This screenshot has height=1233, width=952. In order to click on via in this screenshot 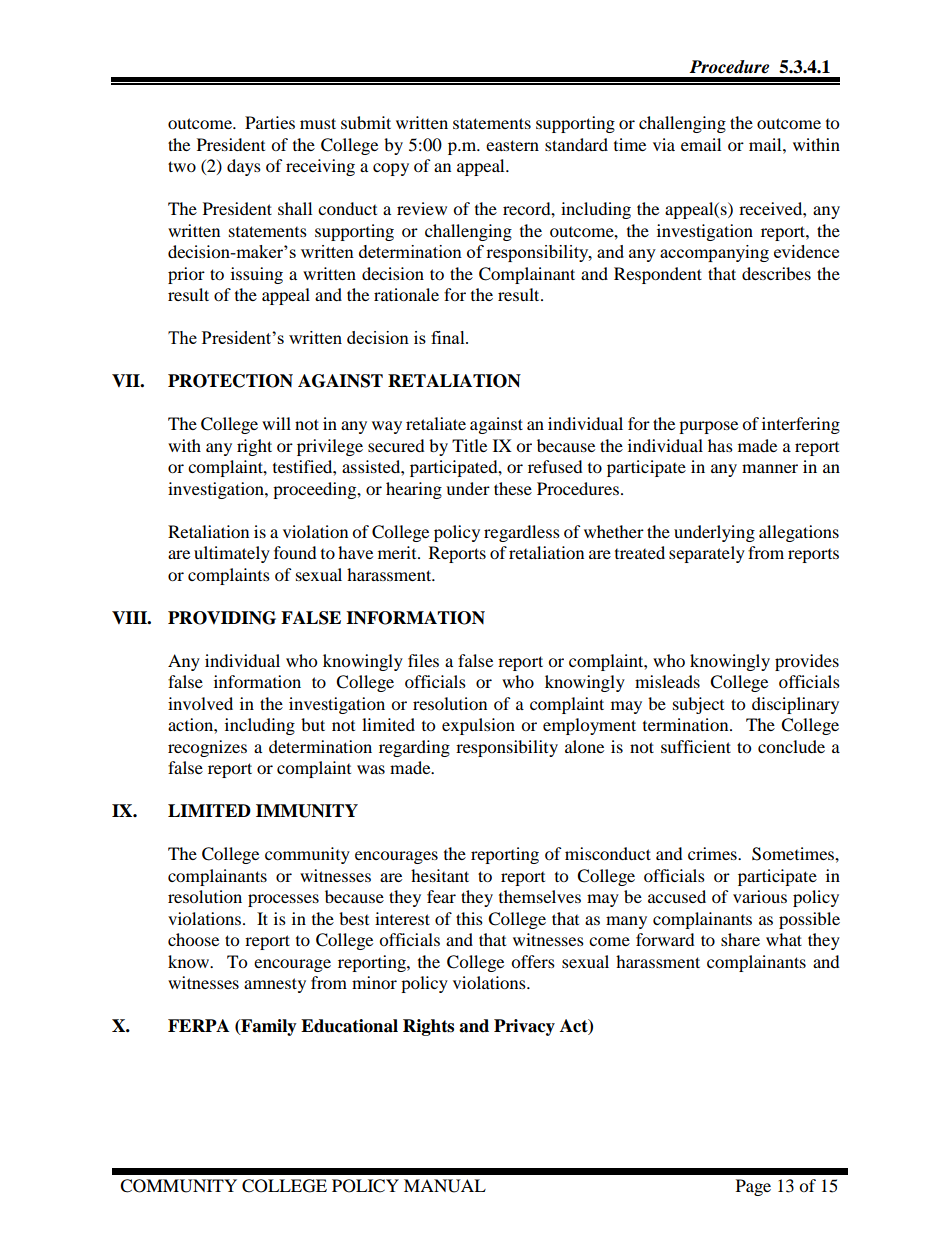, I will do `click(664, 144)`.
